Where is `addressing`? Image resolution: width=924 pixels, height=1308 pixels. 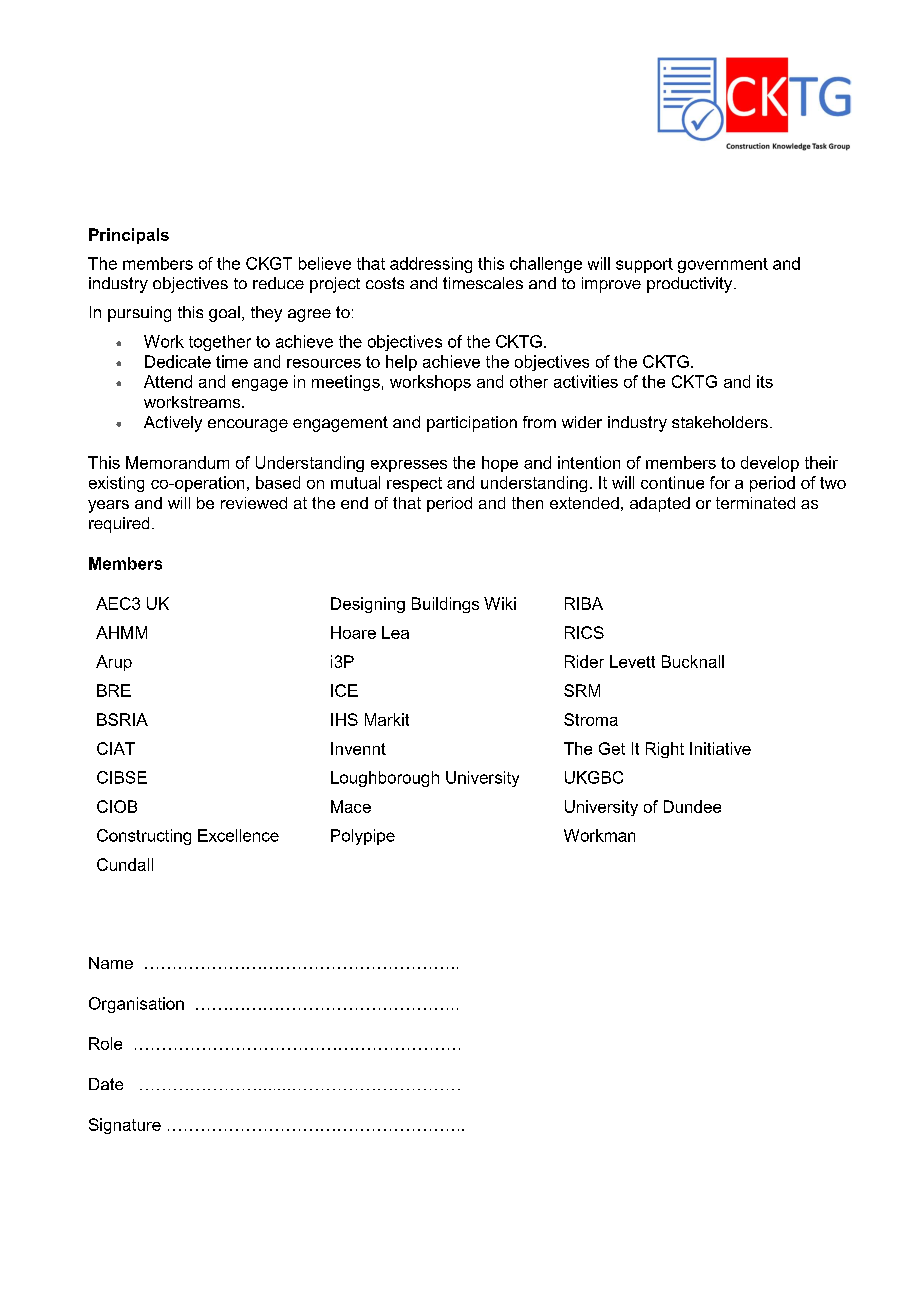 addressing is located at coordinates (431, 265).
